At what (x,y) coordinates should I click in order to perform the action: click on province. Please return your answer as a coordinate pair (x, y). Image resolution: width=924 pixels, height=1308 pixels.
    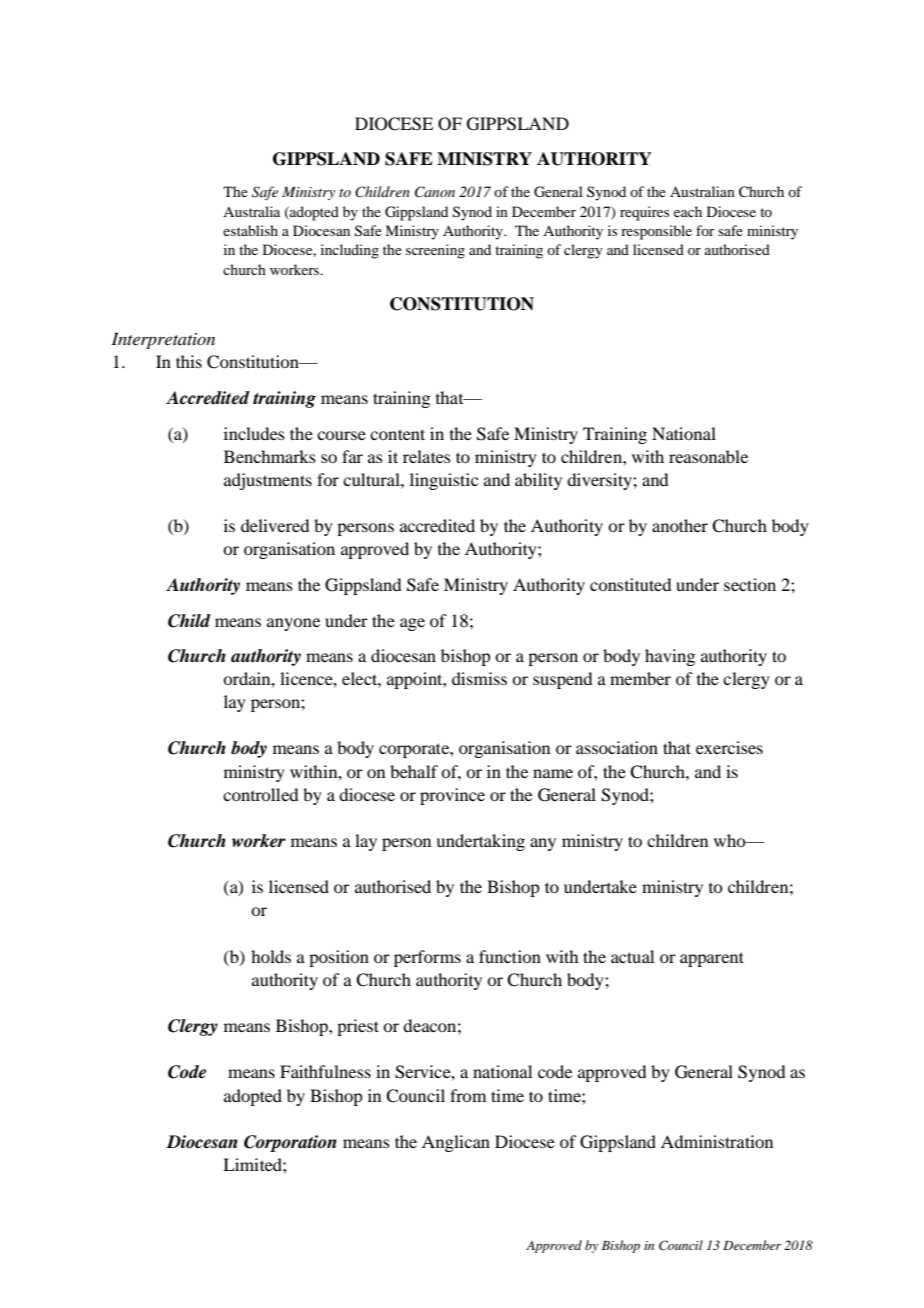
    Looking at the image, I should click on (452, 796).
